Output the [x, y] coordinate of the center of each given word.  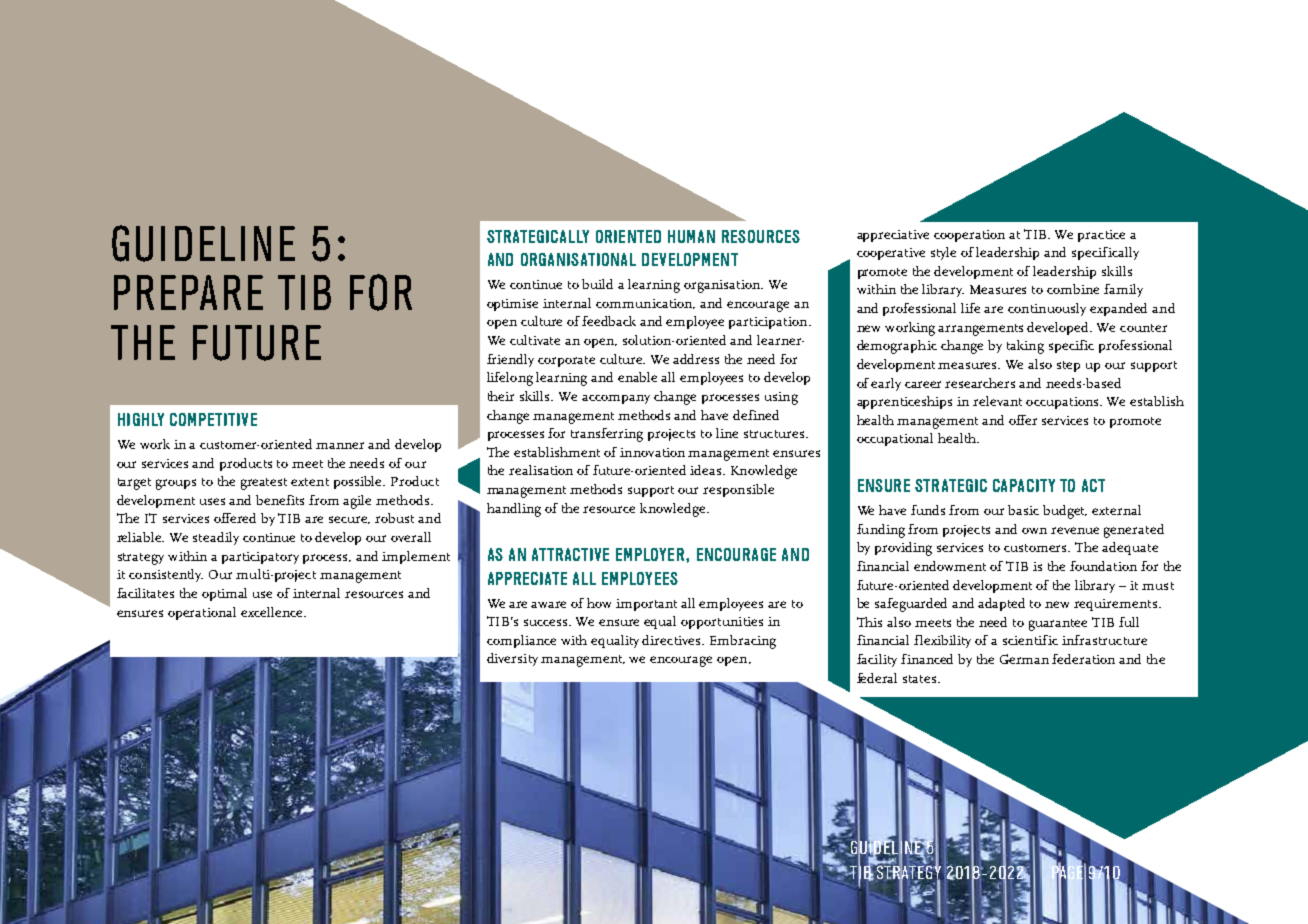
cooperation [969, 236]
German [1024, 659]
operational [202, 613]
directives [673, 640]
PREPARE [188, 292]
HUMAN [691, 236]
